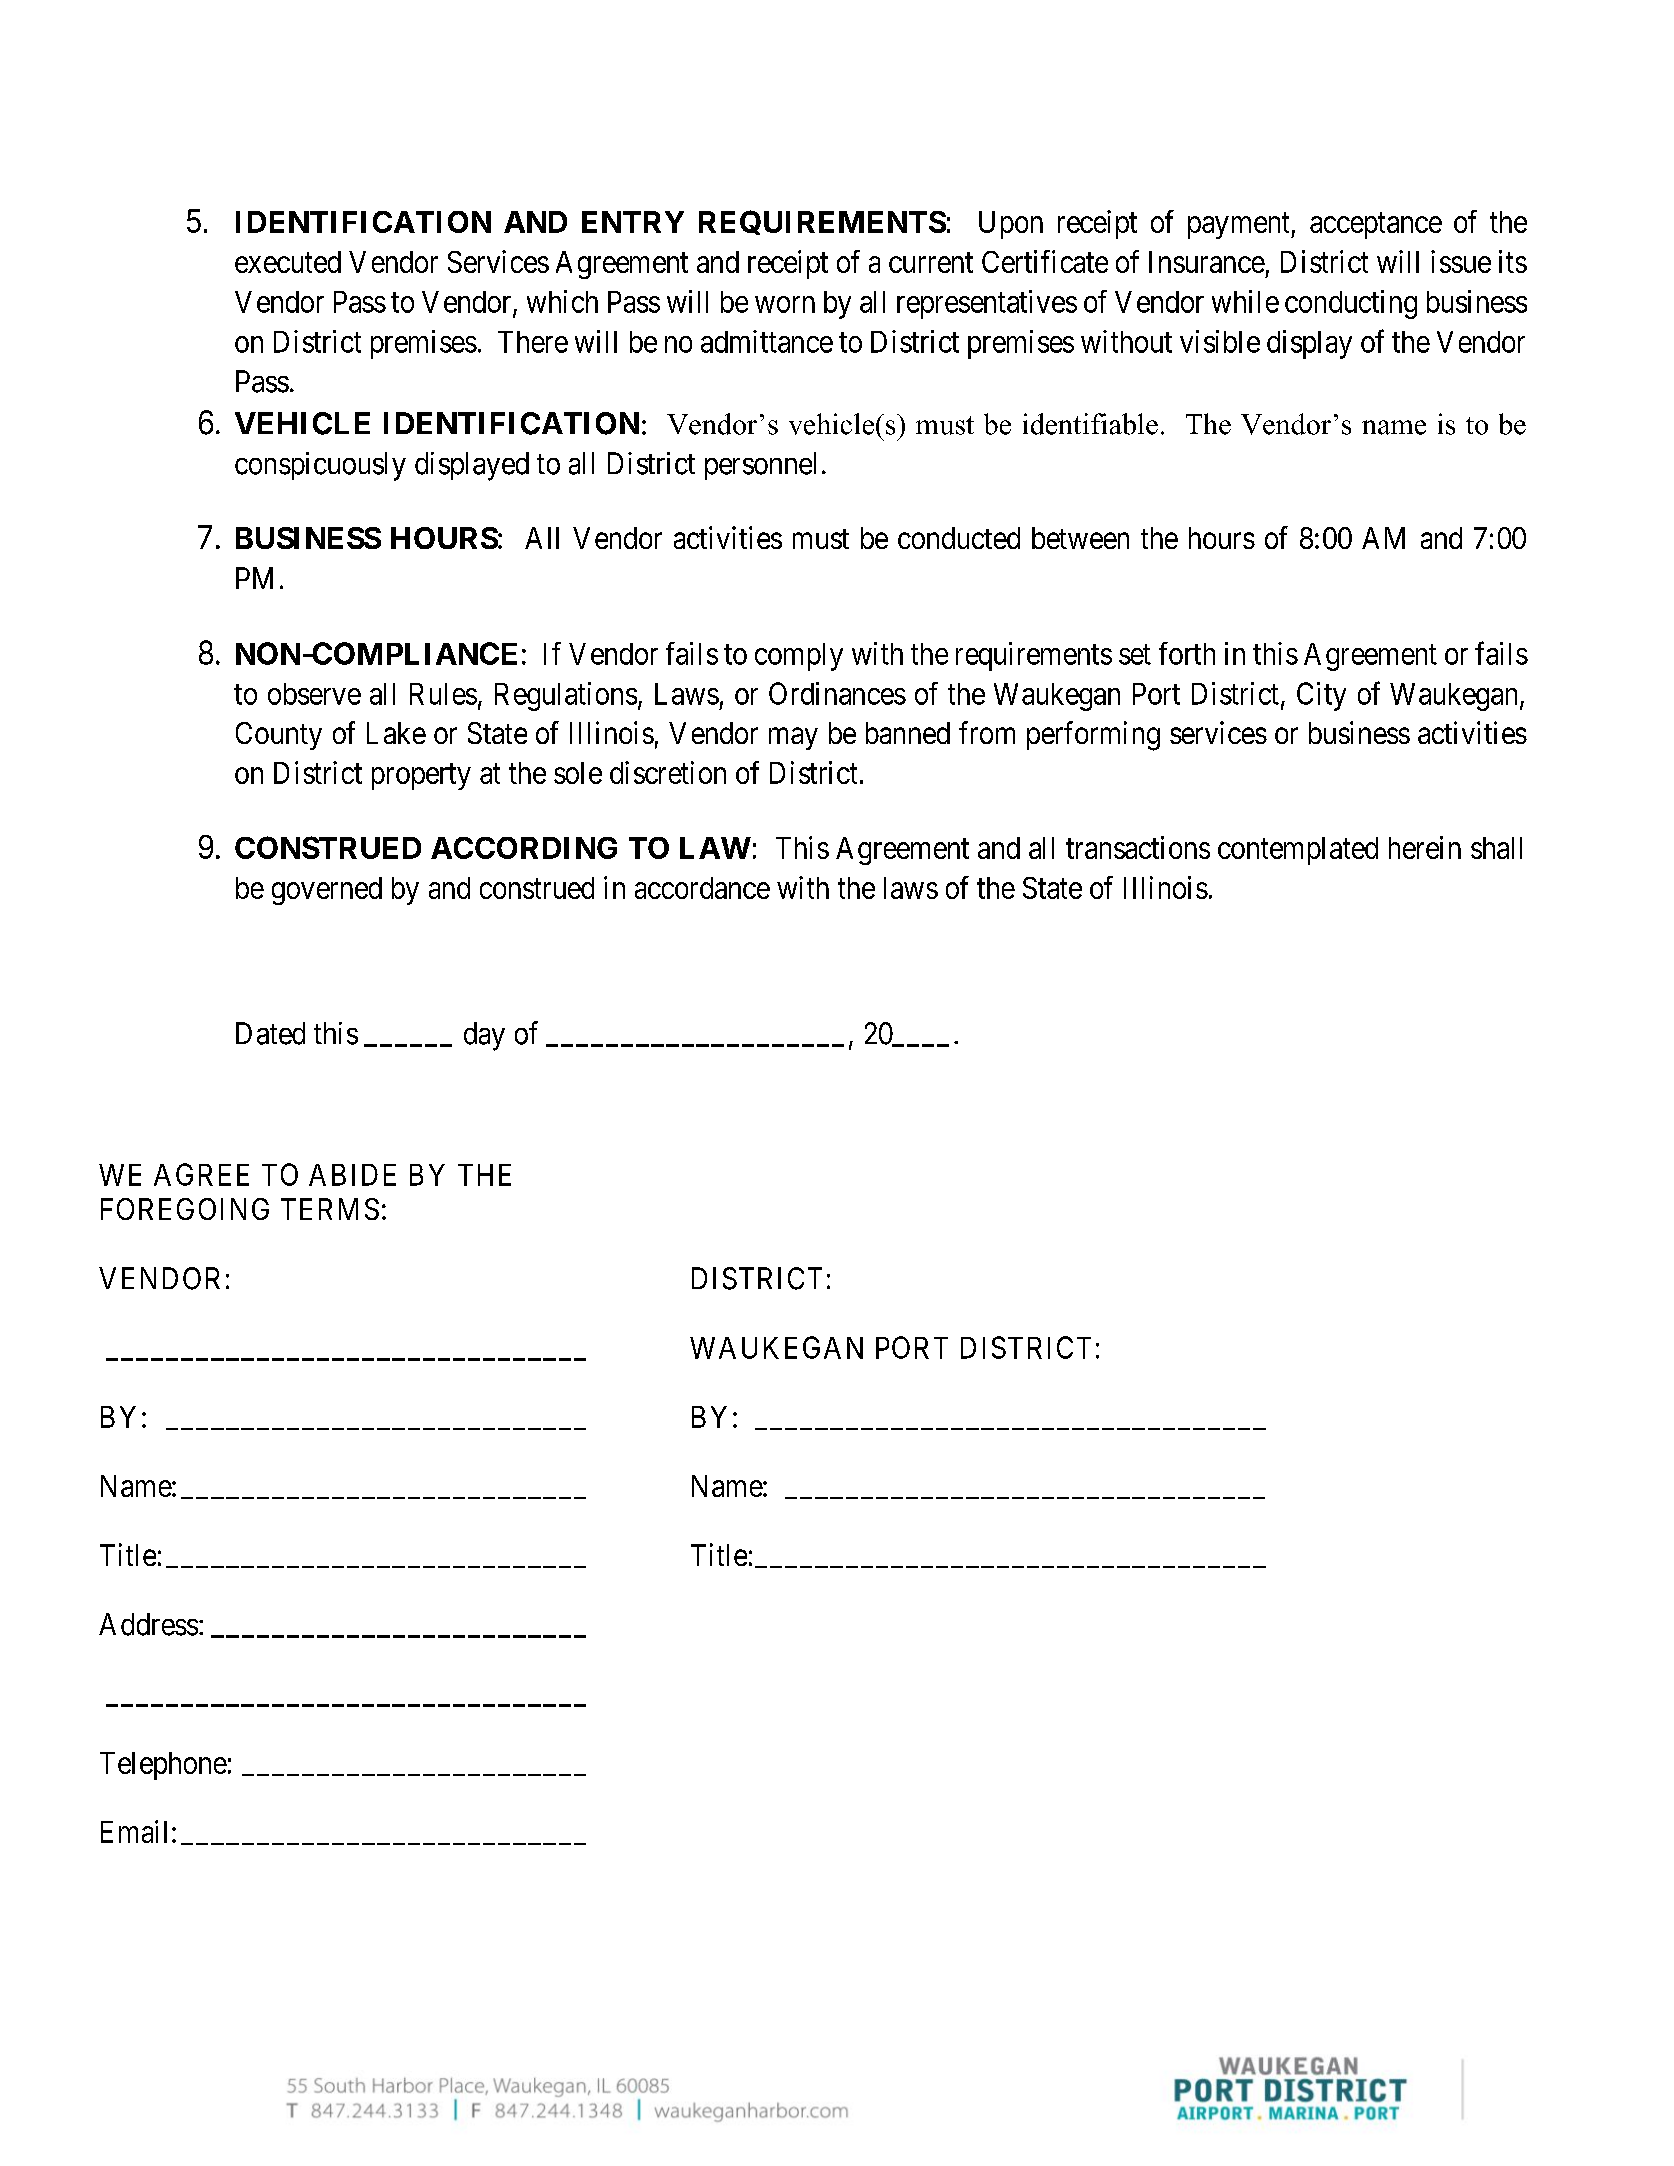 The width and height of the screenshot is (1674, 2166). I want to click on conducting, so click(1351, 304).
